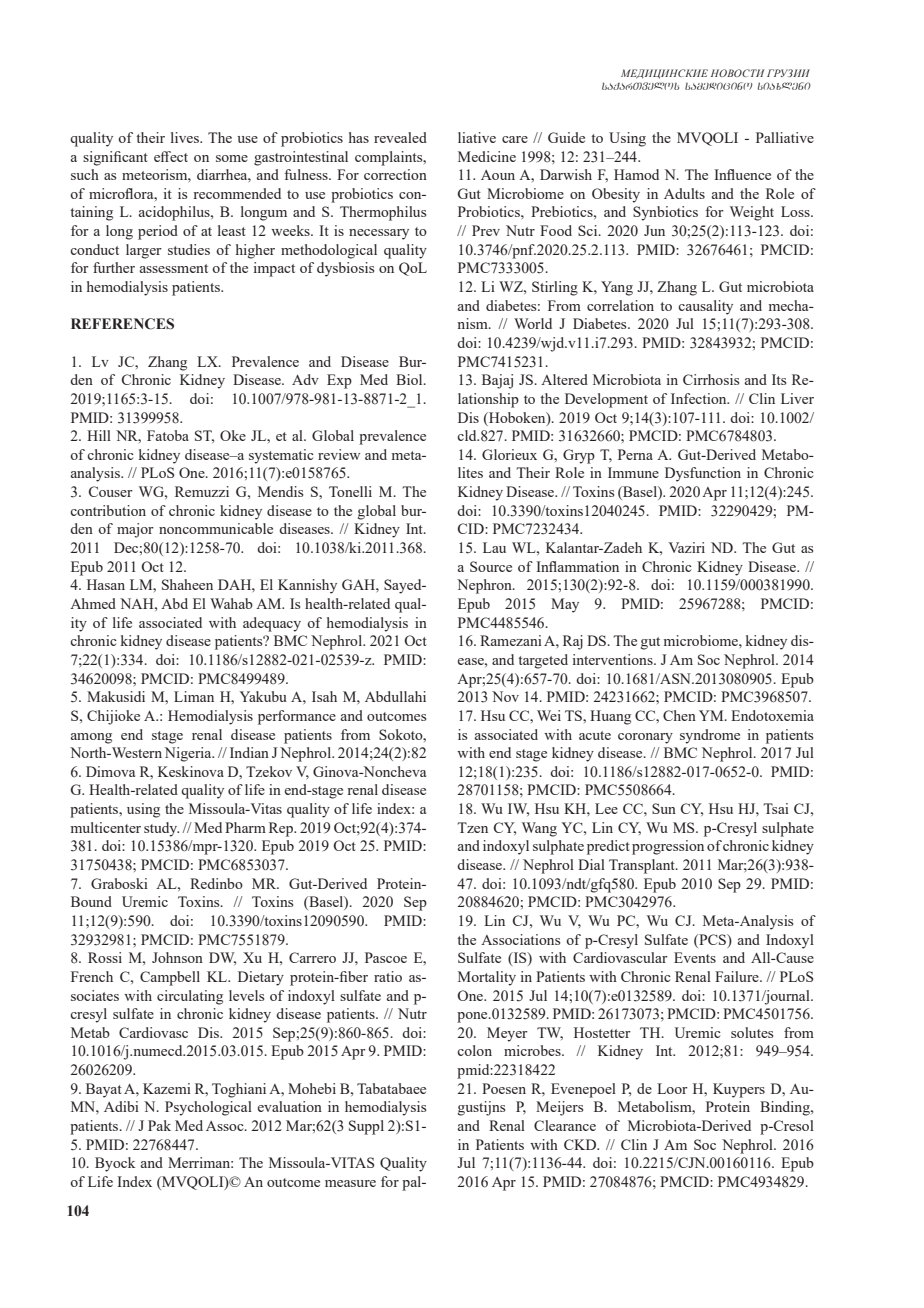  Describe the element at coordinates (161, 829) in the image. I see `study` at that location.
